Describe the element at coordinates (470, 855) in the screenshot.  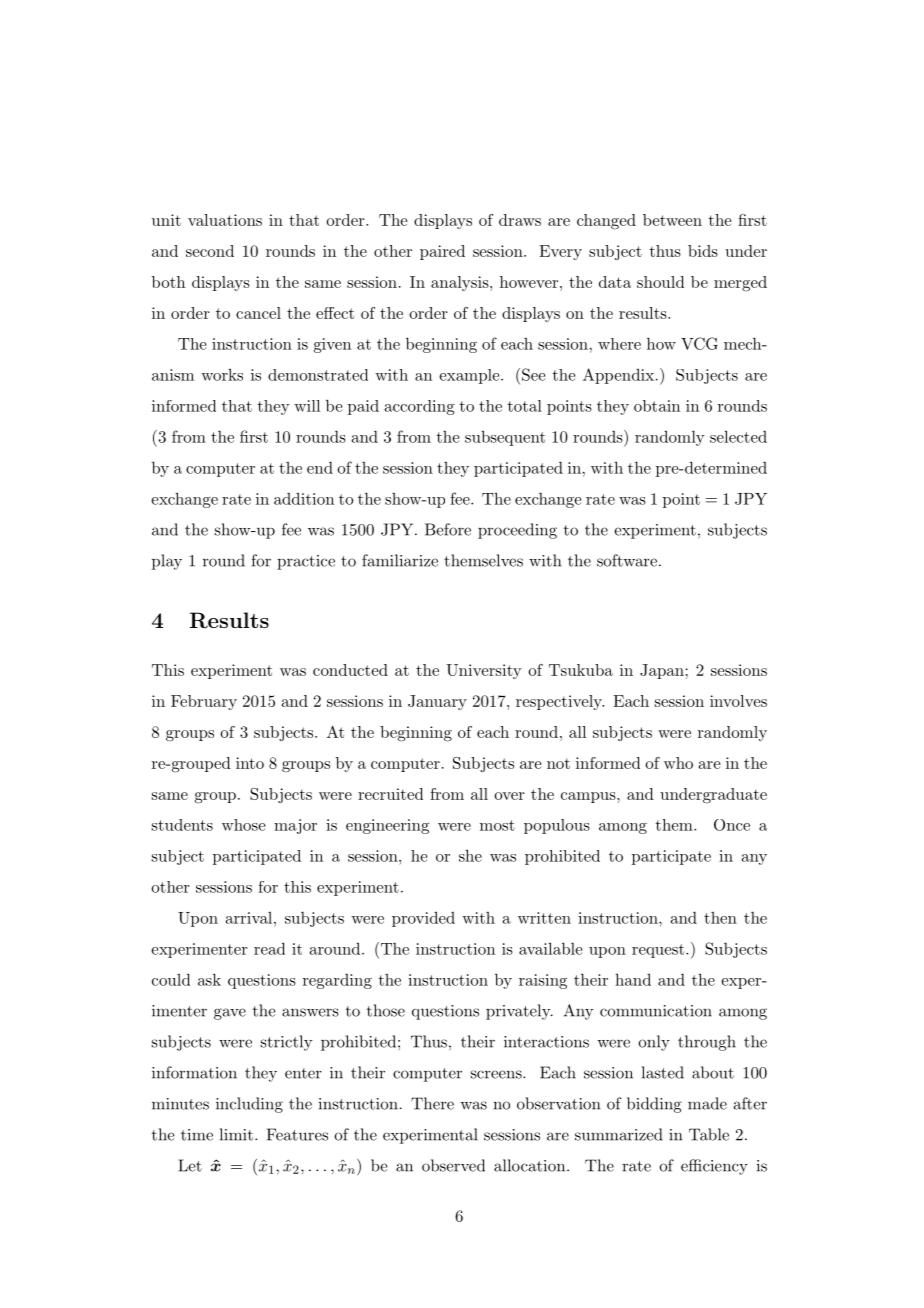
I see `she` at that location.
